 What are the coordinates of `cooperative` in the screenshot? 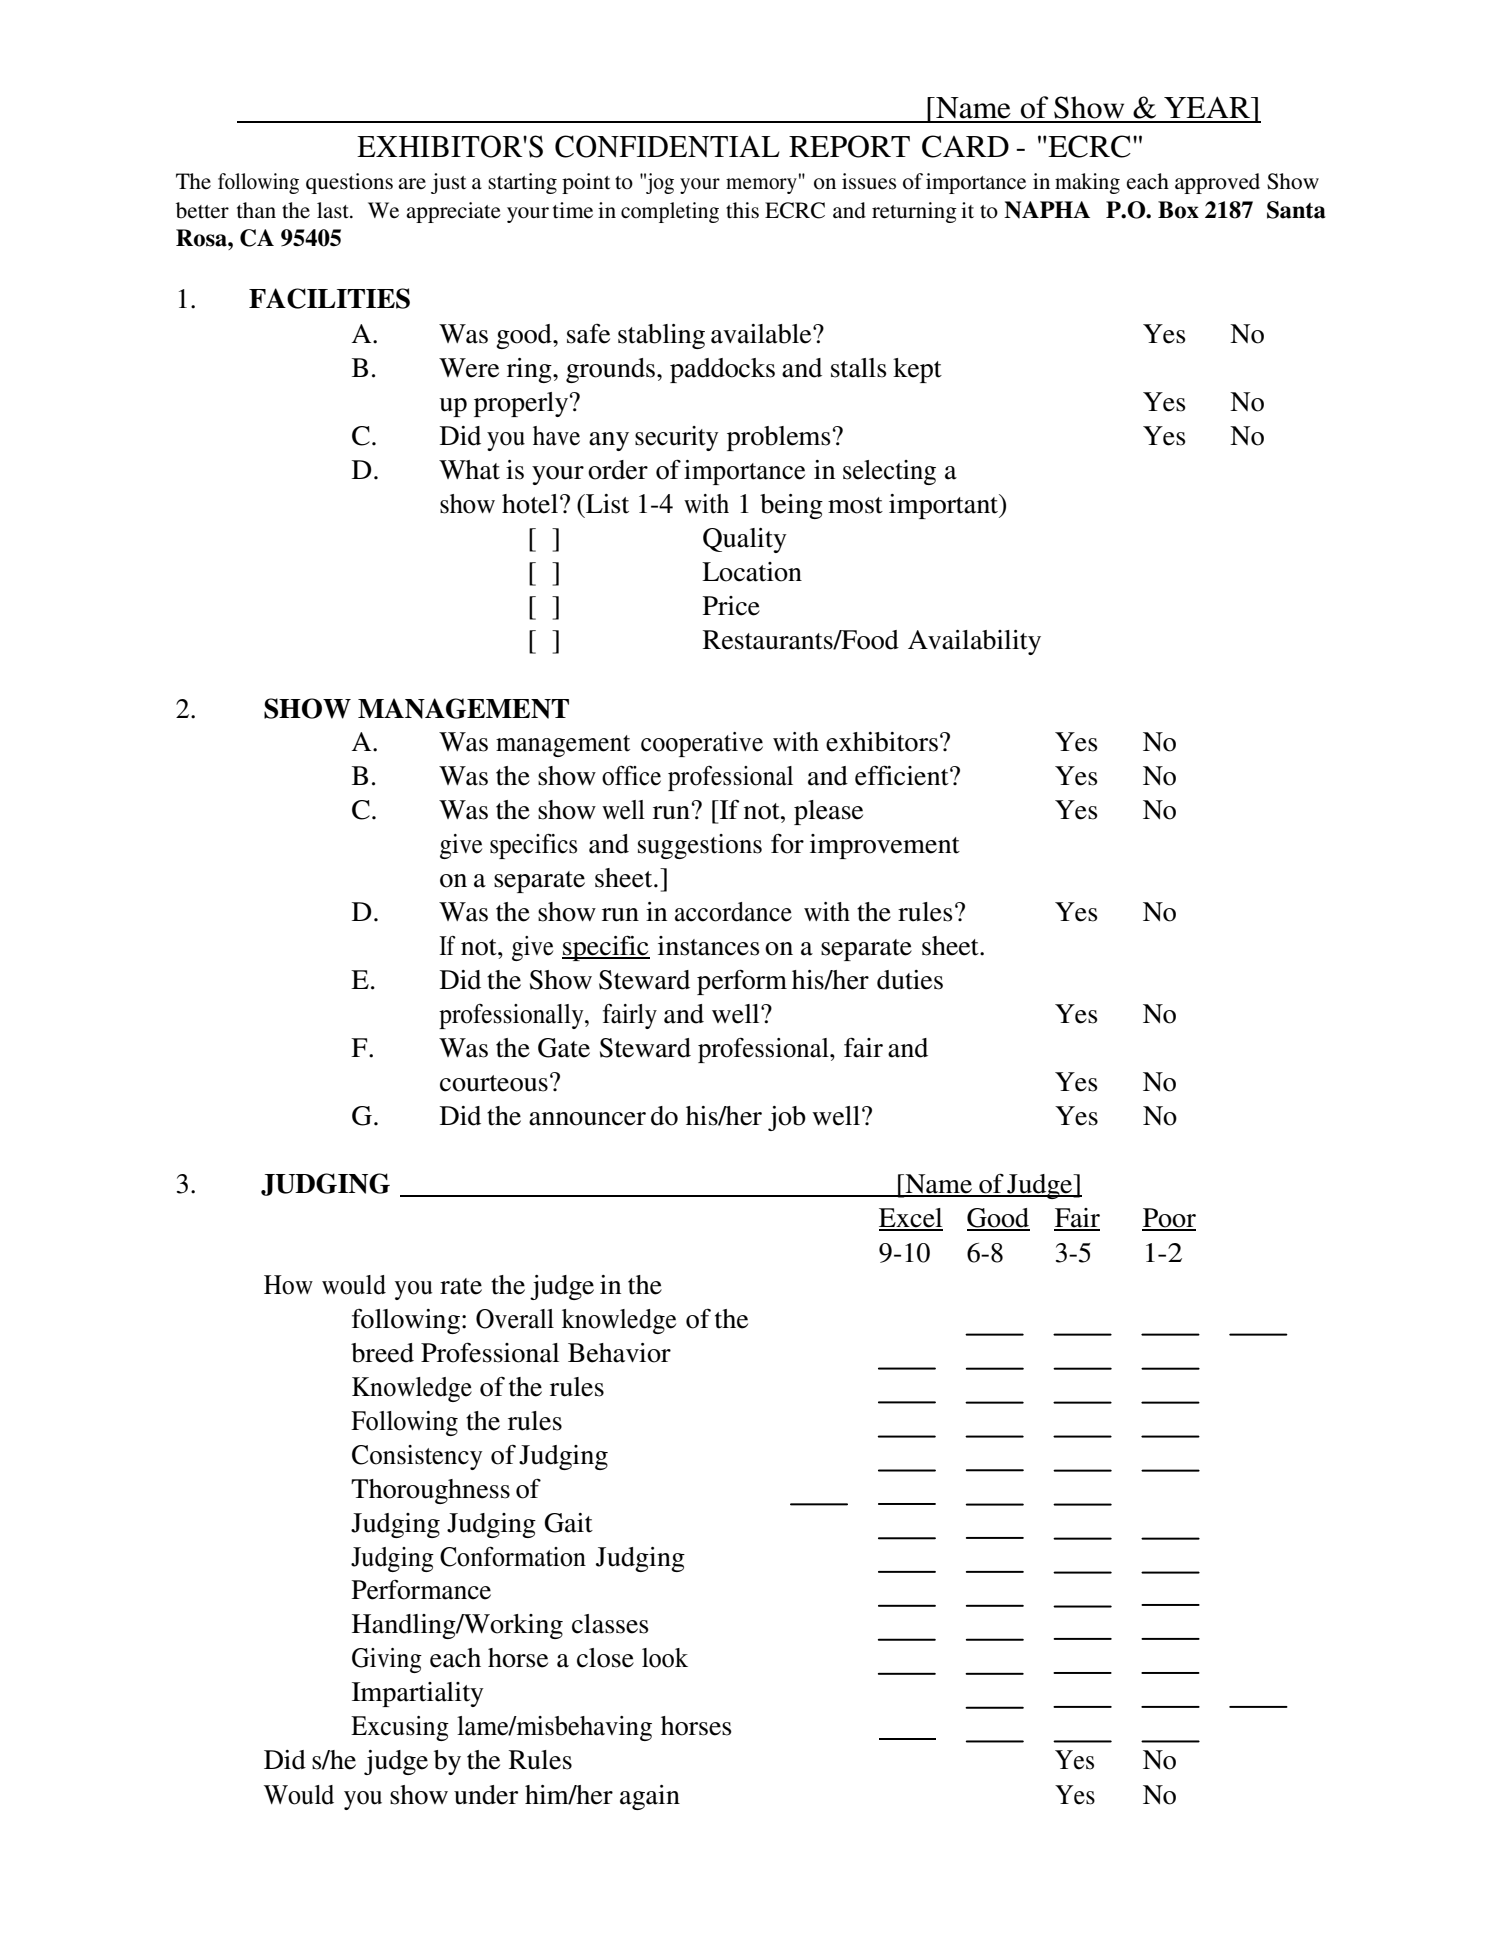 It's located at (702, 744).
